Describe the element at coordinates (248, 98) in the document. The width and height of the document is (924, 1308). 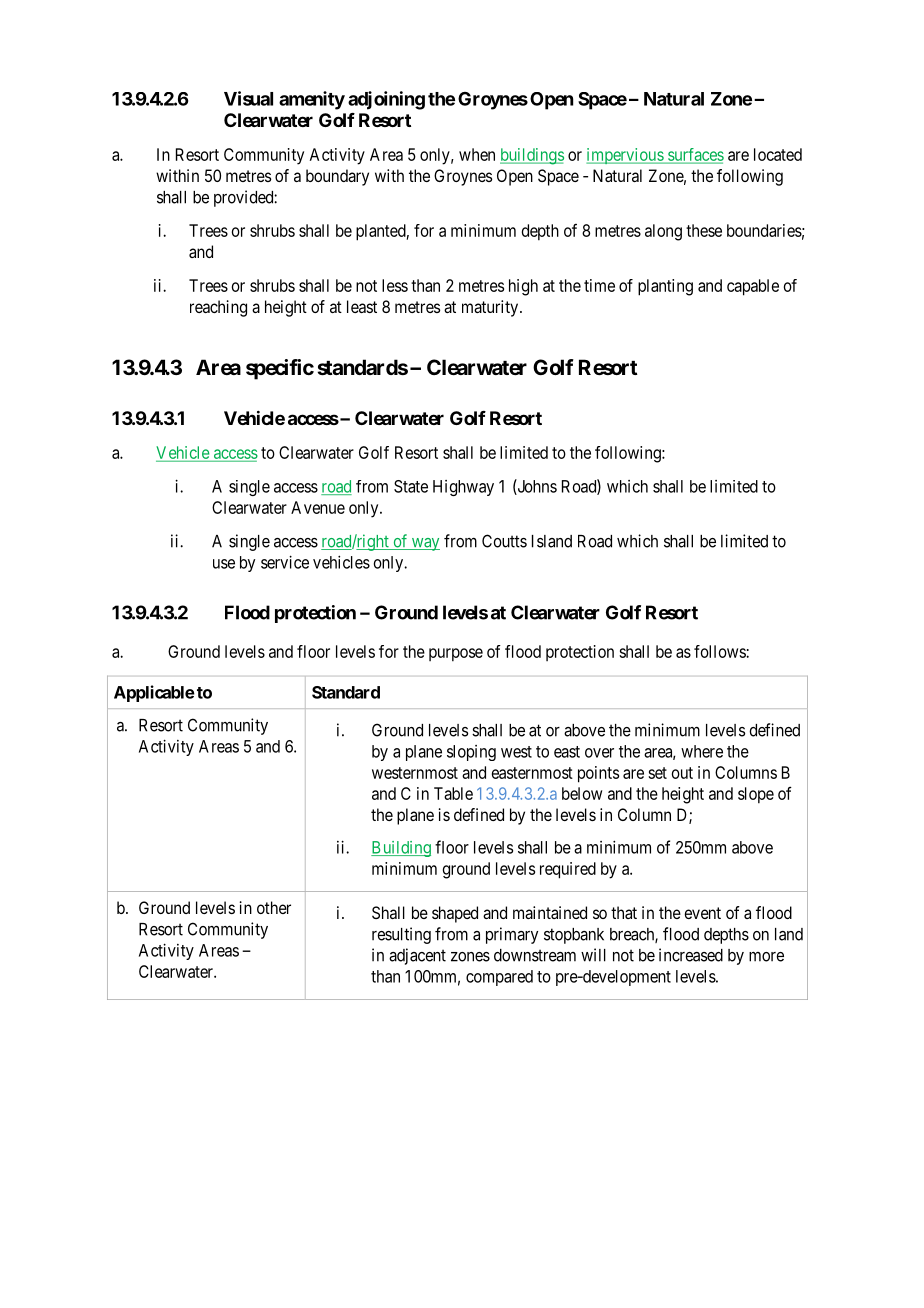
I see `Visual` at that location.
